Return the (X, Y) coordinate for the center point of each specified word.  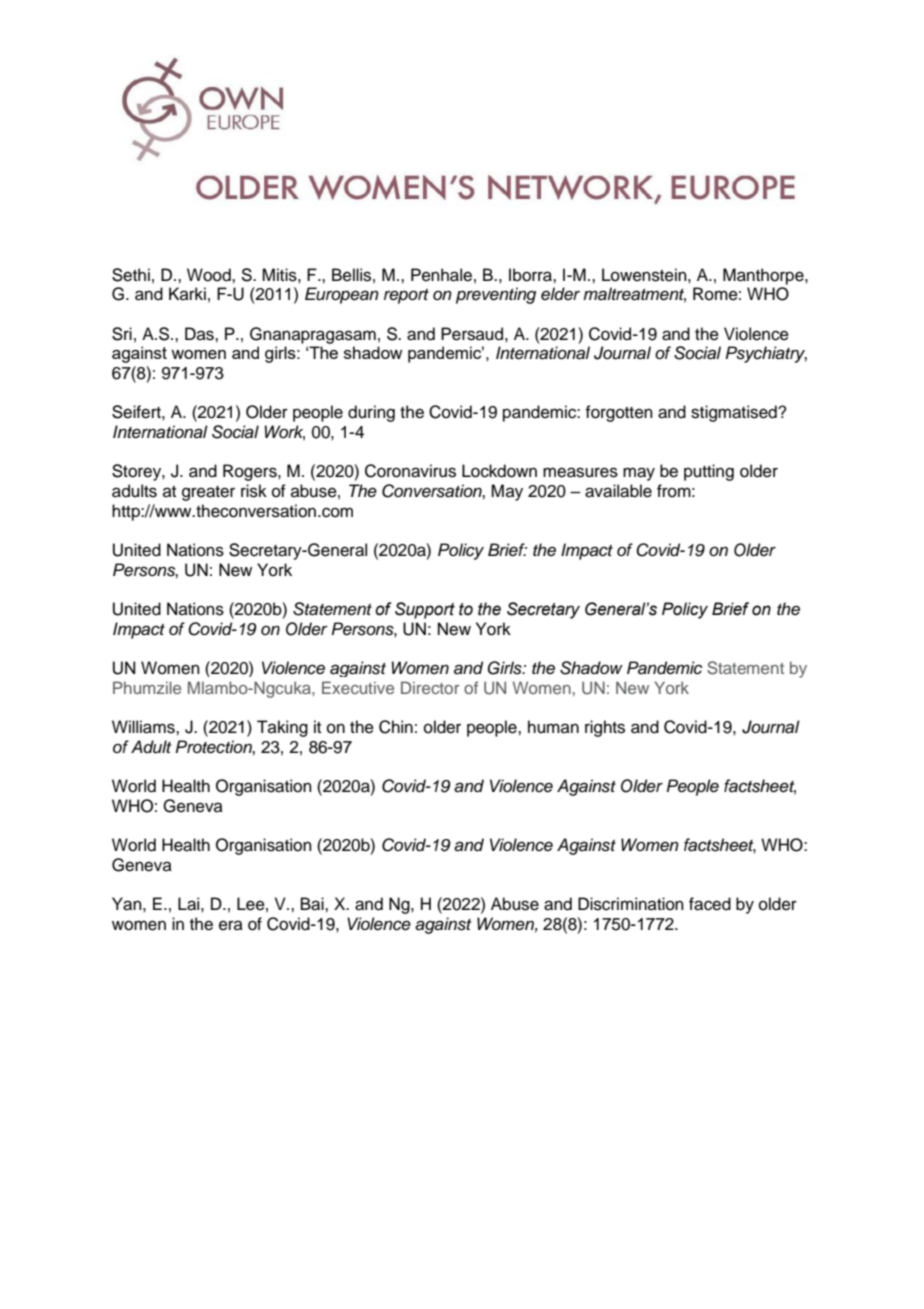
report (406, 296)
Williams (144, 727)
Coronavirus (410, 471)
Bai (313, 904)
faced (710, 904)
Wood (210, 275)
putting (709, 472)
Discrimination (631, 904)
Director (430, 687)
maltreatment (634, 295)
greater (208, 493)
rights (605, 728)
